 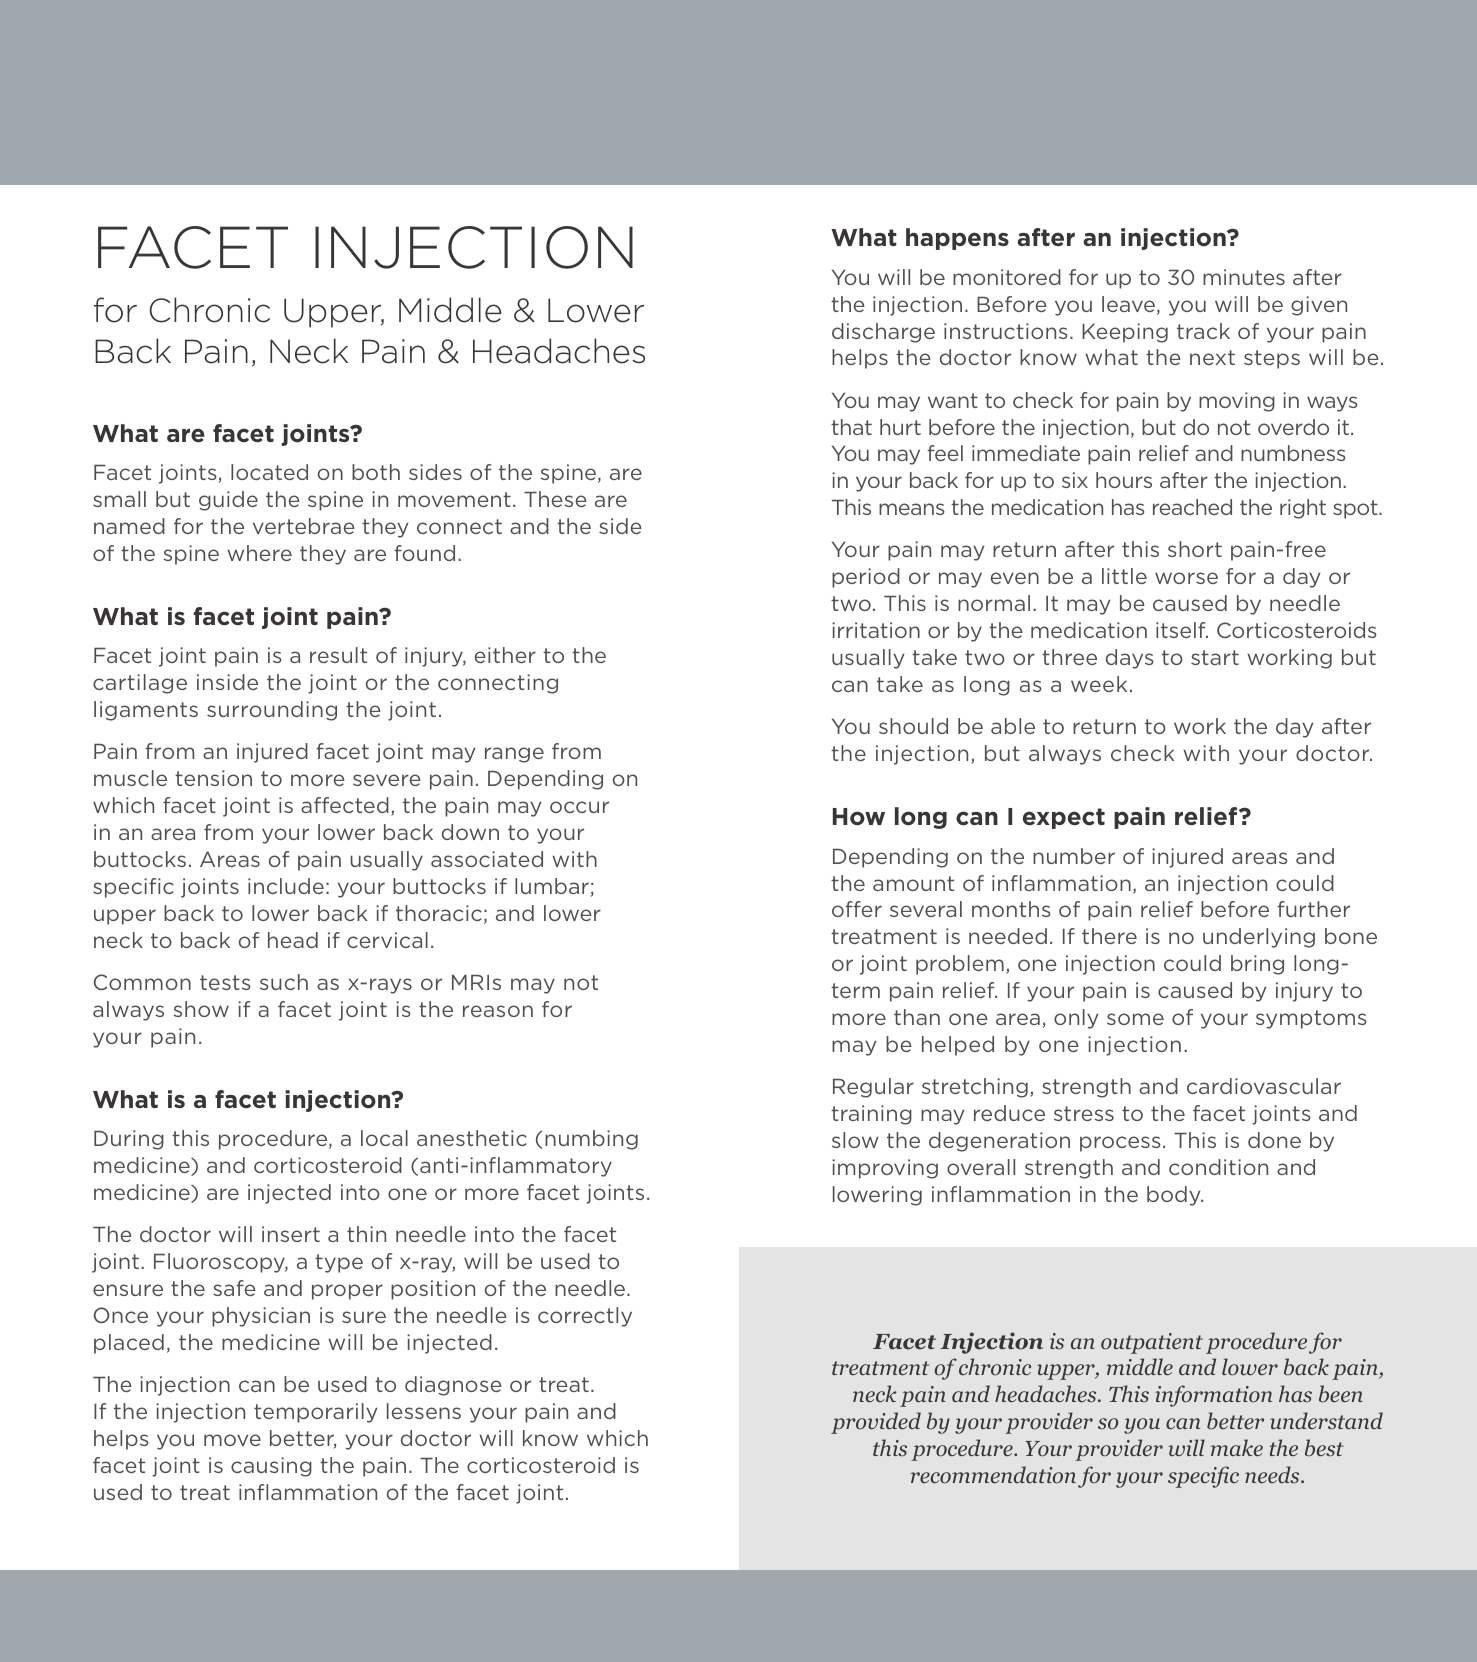 What do you see at coordinates (286, 886) in the image?
I see `include` at bounding box center [286, 886].
